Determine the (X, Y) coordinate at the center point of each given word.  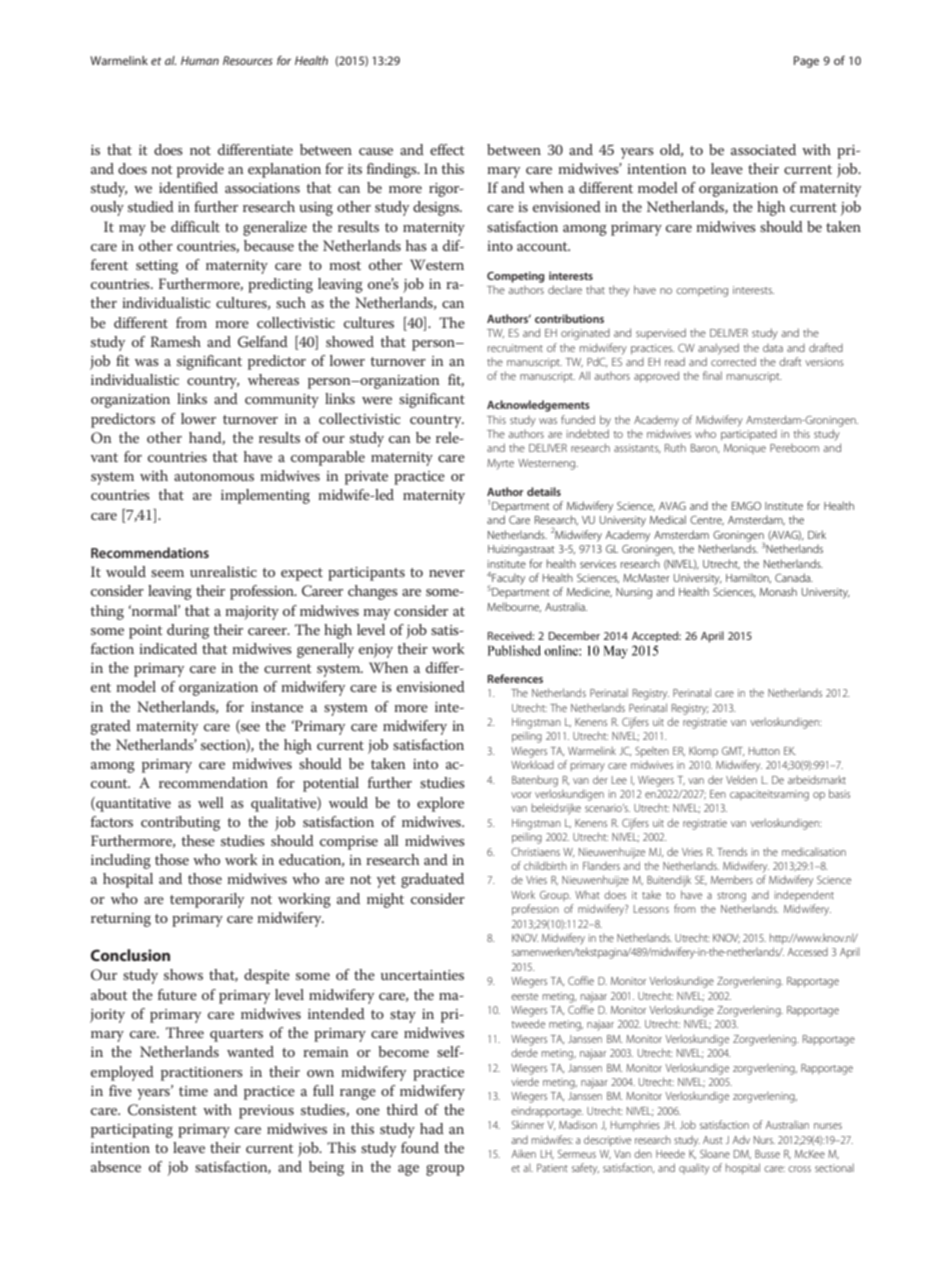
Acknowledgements (538, 406)
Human (200, 60)
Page (806, 62)
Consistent (162, 1110)
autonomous (214, 476)
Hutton (764, 751)
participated (749, 435)
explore (440, 804)
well (211, 802)
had (432, 1128)
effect (447, 149)
